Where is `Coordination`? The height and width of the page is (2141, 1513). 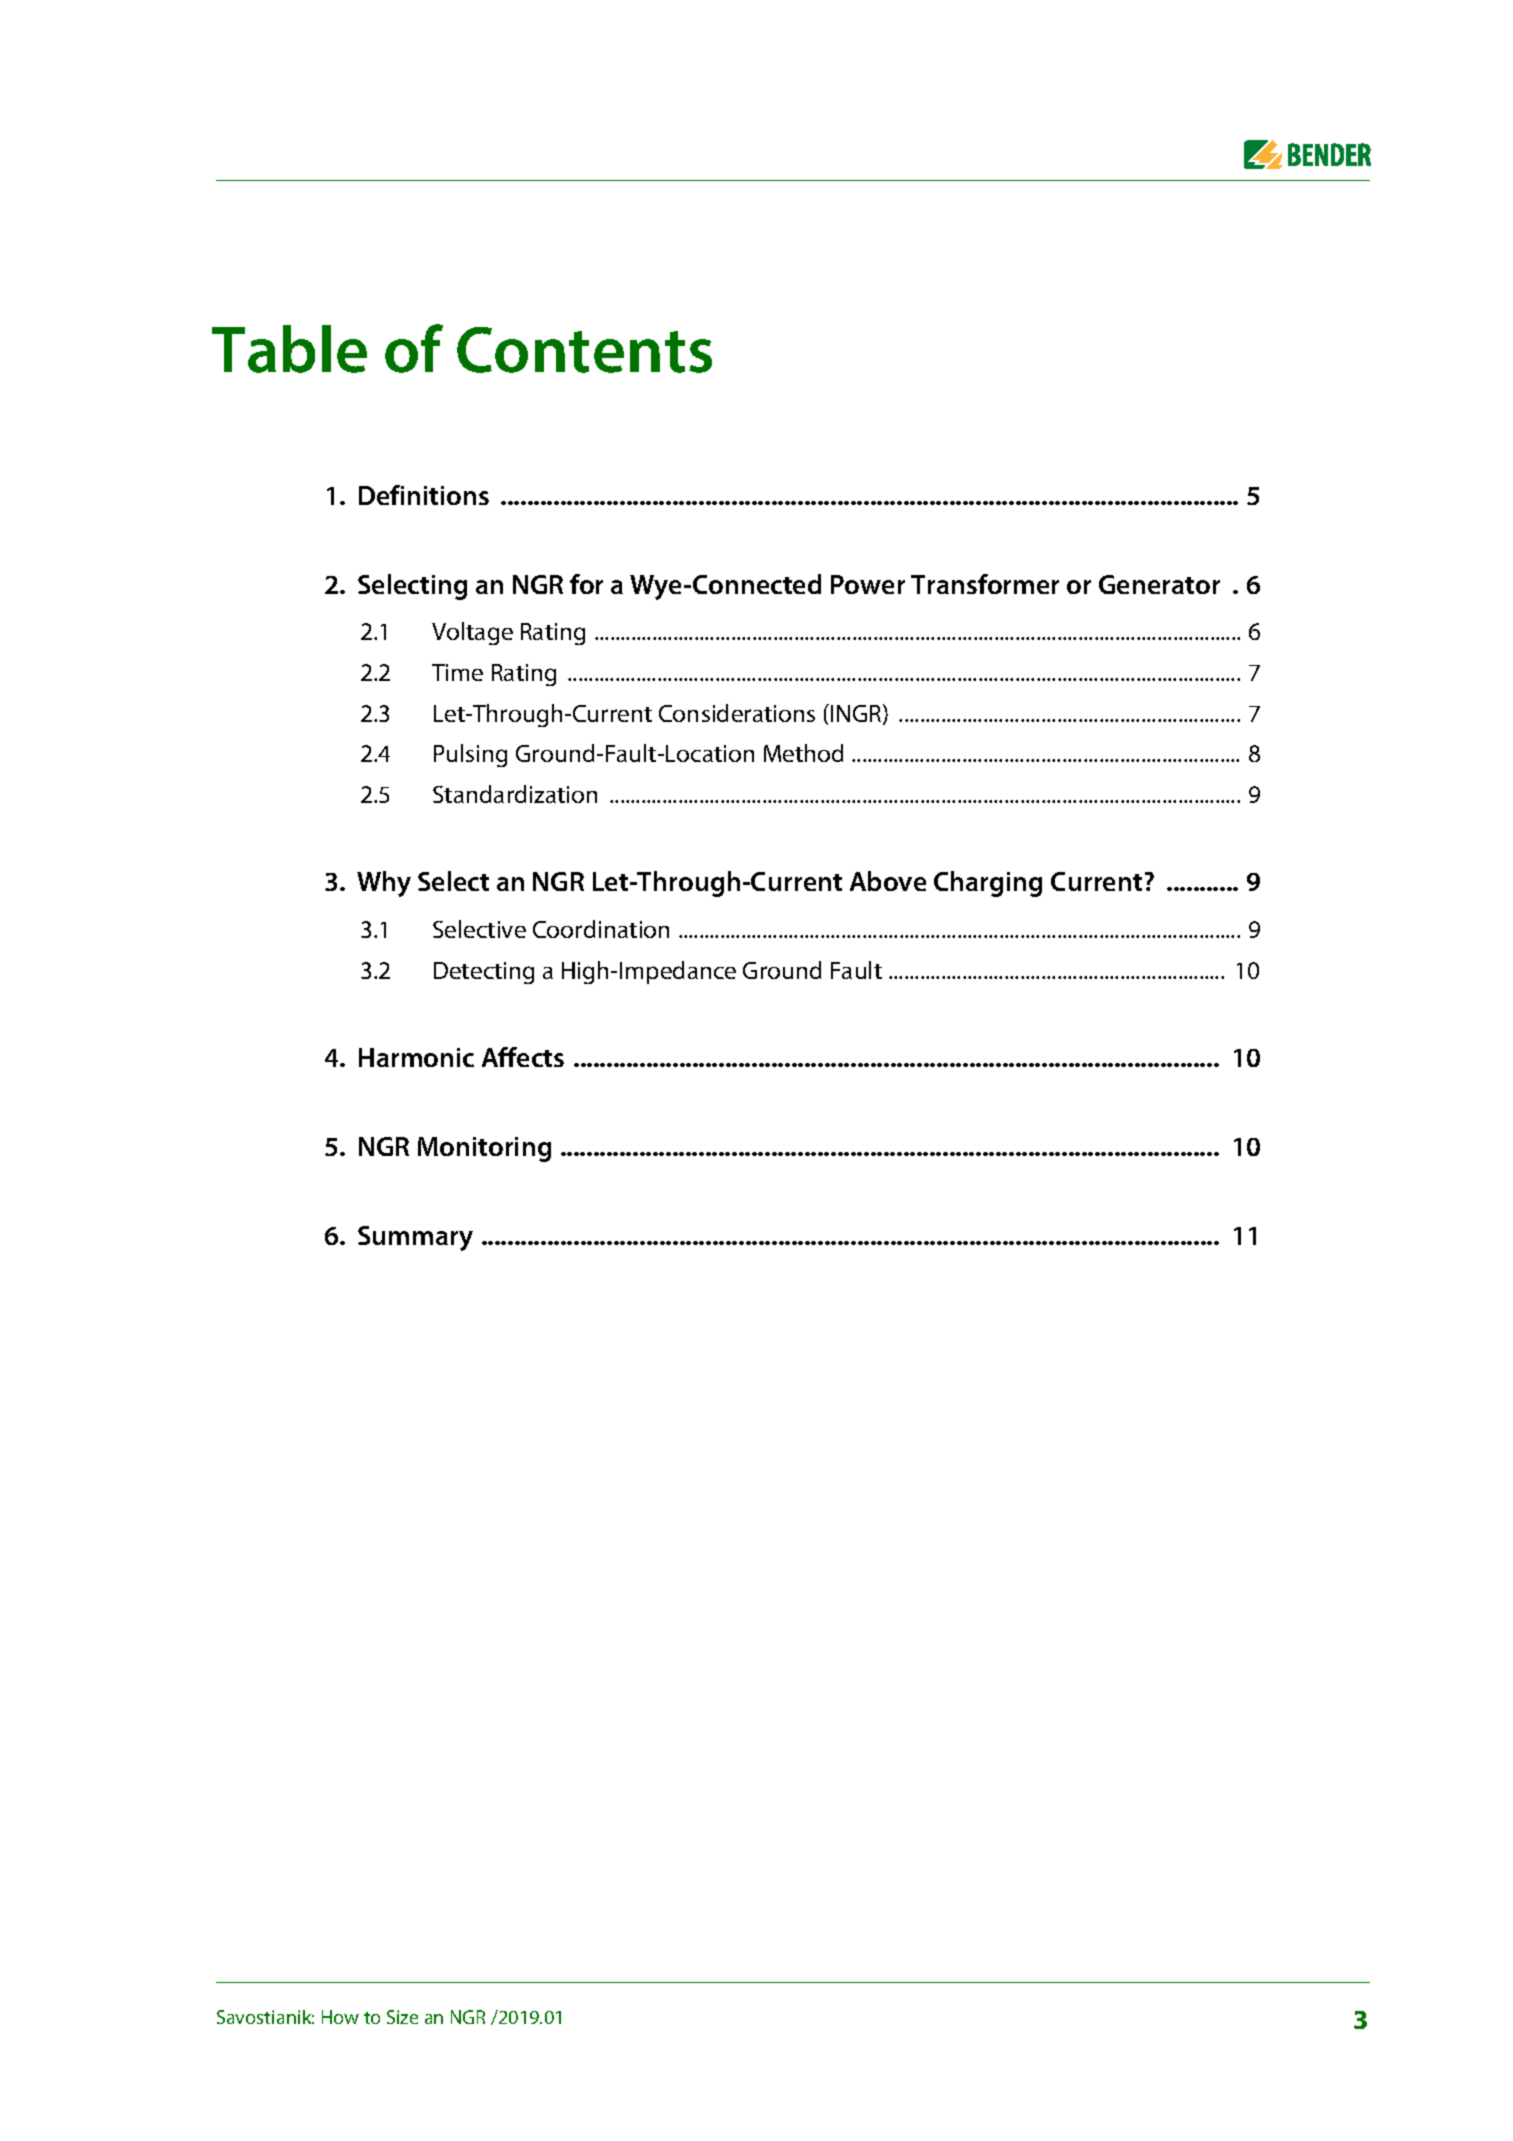 Coordination is located at coordinates (601, 929).
